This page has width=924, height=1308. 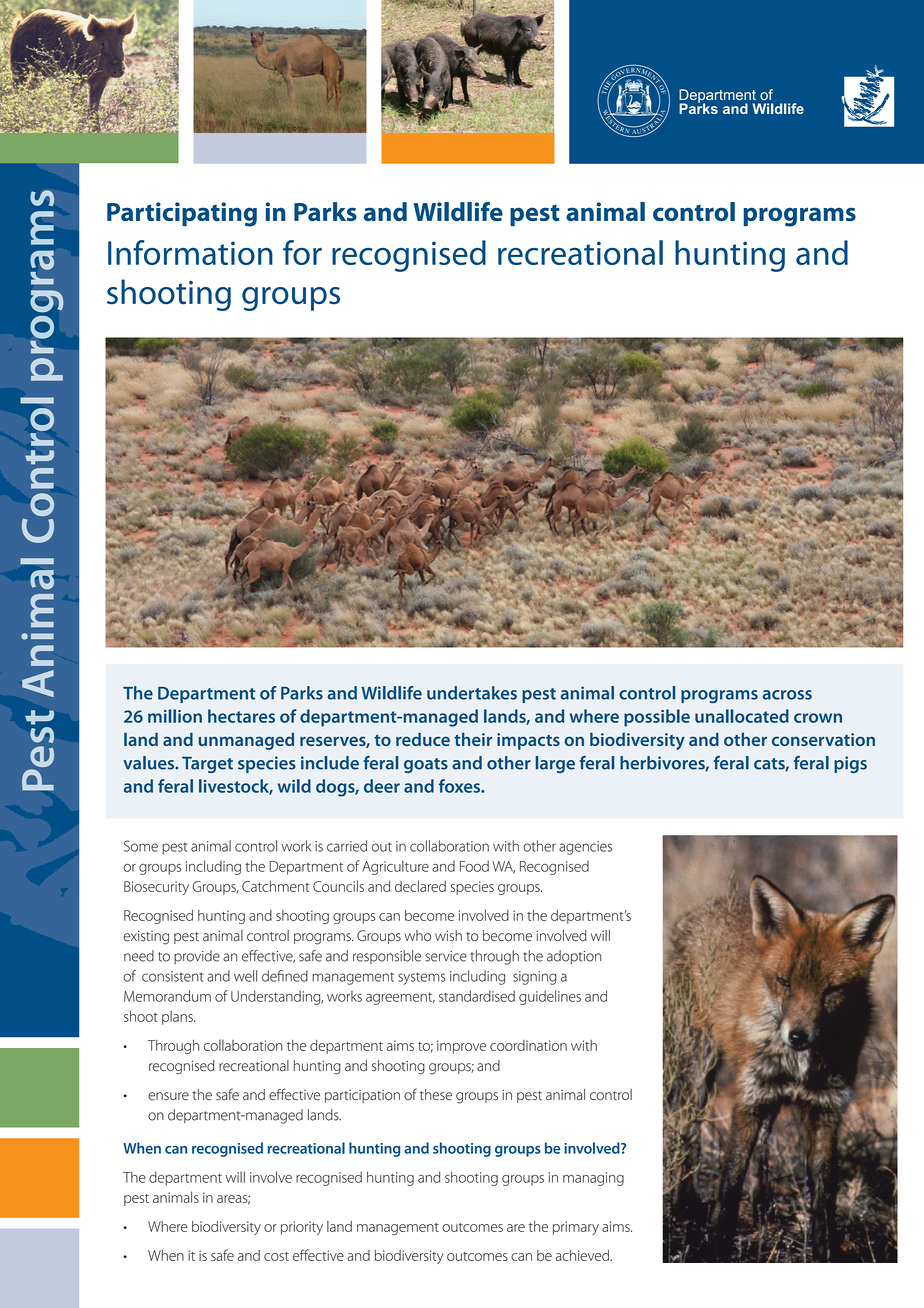 I want to click on their, so click(x=473, y=739).
